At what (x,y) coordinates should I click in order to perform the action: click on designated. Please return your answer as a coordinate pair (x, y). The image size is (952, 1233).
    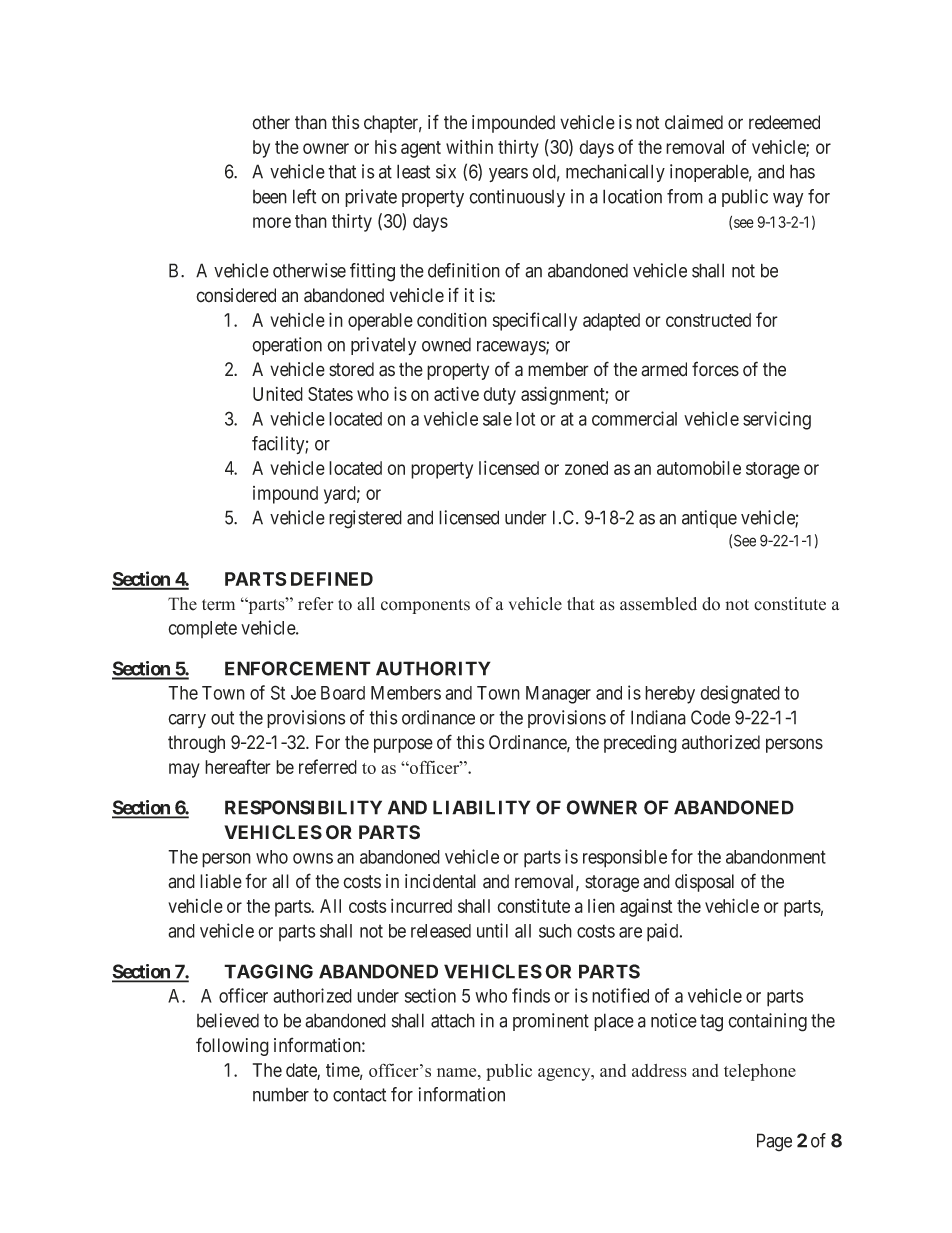
    Looking at the image, I should click on (740, 694).
